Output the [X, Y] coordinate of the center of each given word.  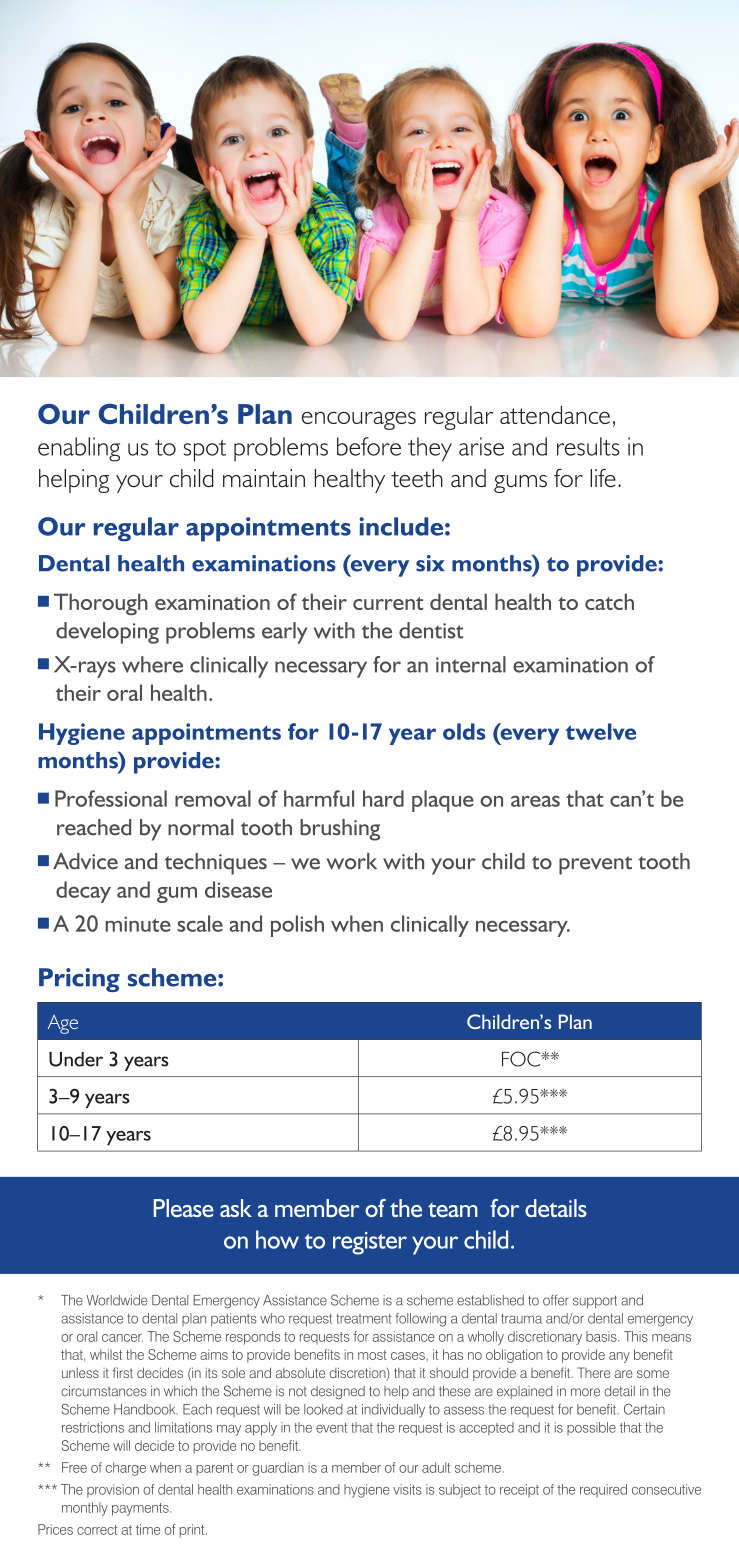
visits [407, 1489]
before [369, 446]
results [588, 446]
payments [141, 1509]
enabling [79, 449]
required [603, 1491]
